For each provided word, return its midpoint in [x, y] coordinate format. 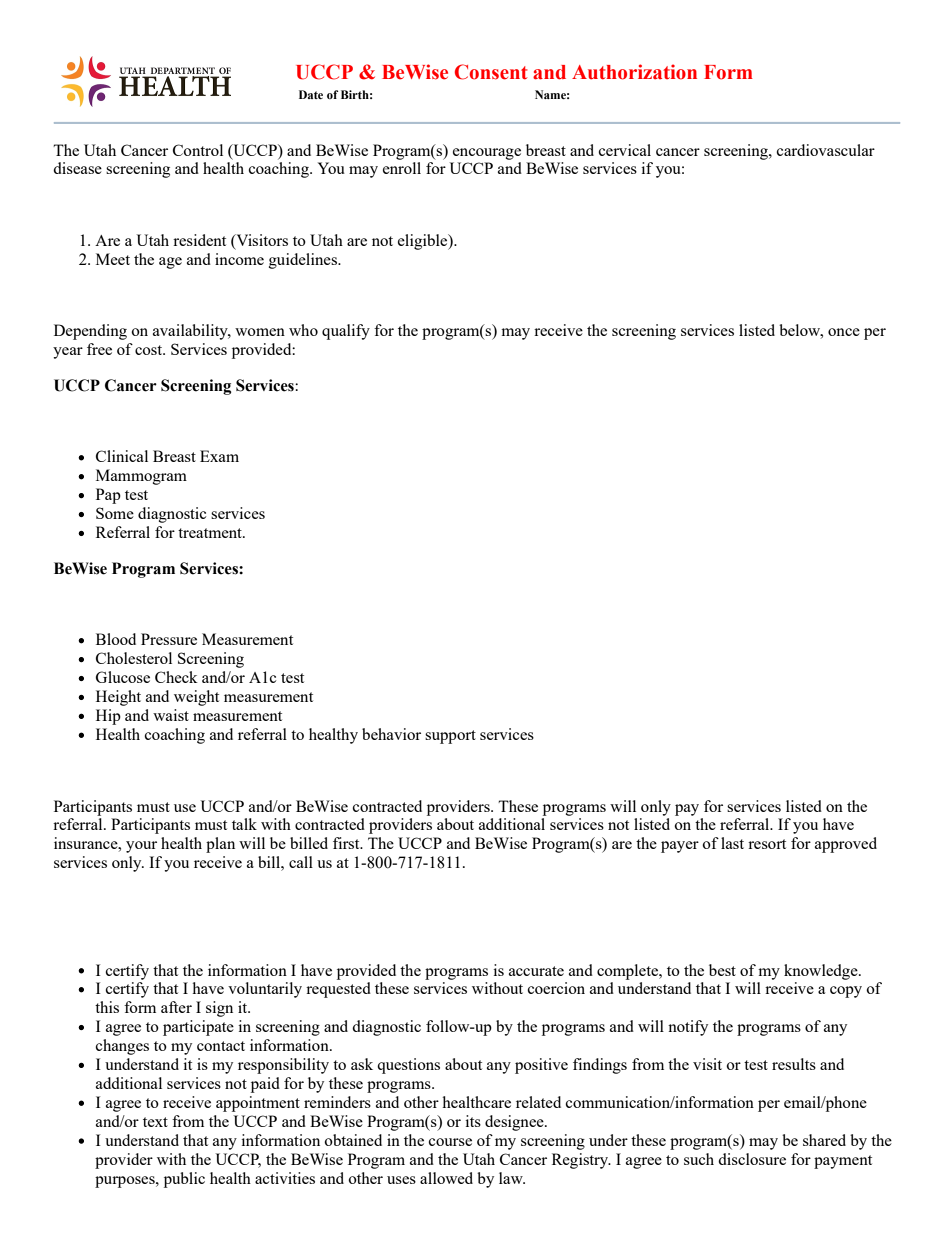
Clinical [122, 456]
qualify [346, 332]
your [141, 847]
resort [767, 844]
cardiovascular [826, 150]
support [450, 737]
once [844, 332]
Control [198, 150]
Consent [491, 72]
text [155, 1122]
